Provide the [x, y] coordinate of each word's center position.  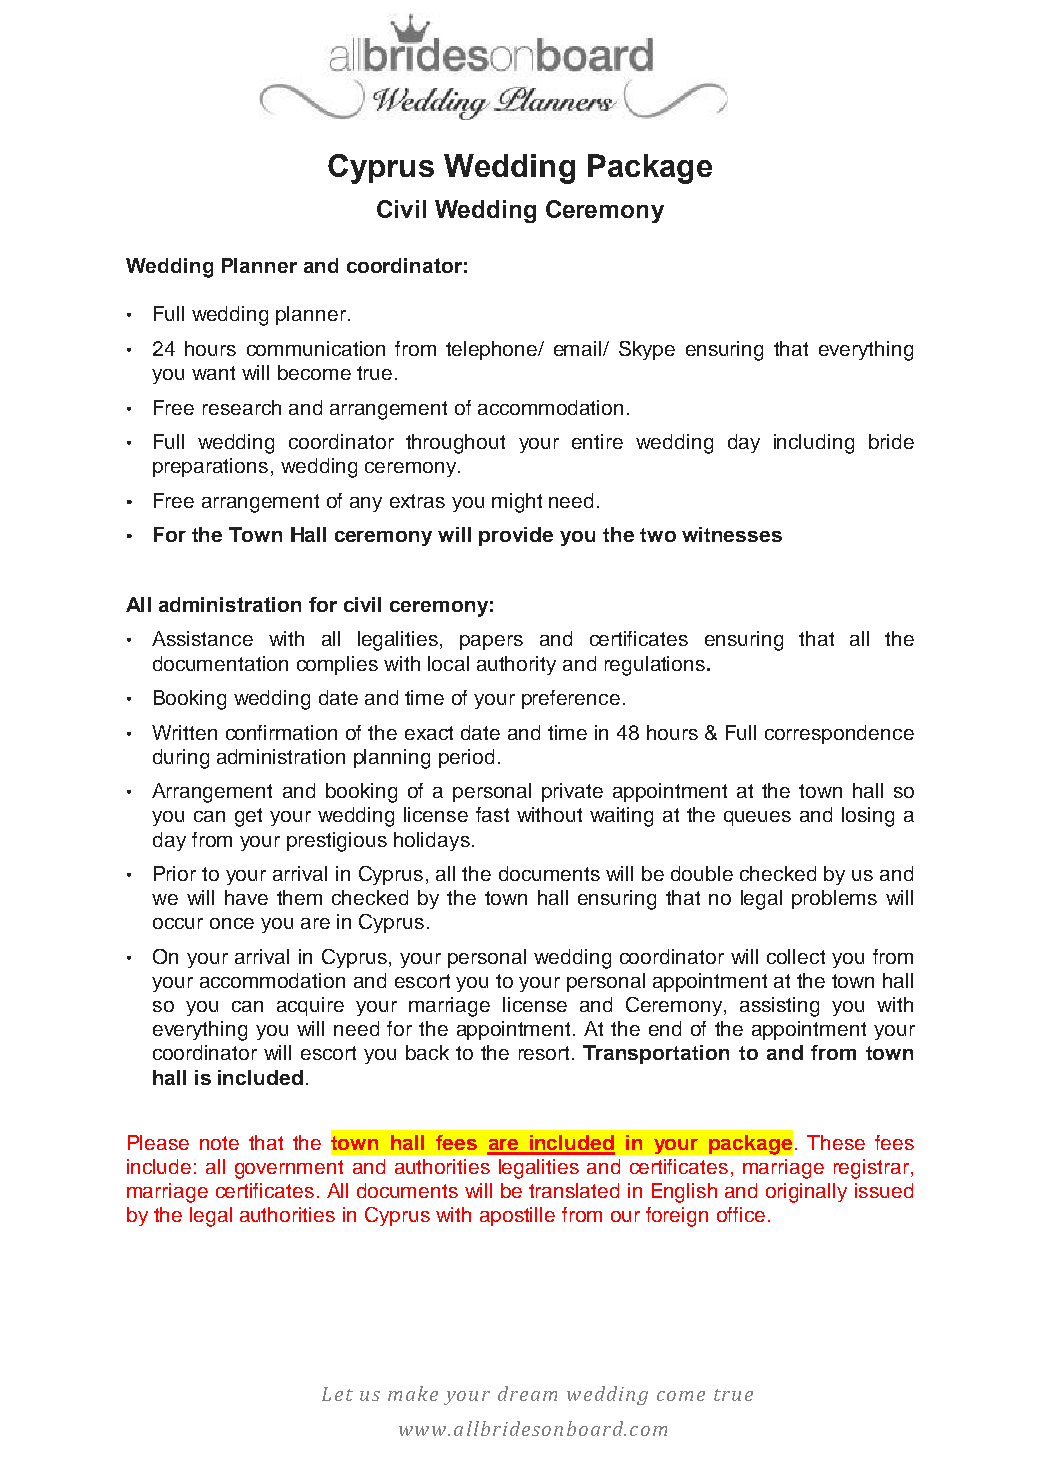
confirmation [281, 732]
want [213, 373]
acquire [310, 1006]
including [814, 444]
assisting [779, 1007]
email [579, 348]
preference [571, 699]
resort [544, 1053]
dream [527, 1393]
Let [337, 1394]
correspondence [839, 734]
